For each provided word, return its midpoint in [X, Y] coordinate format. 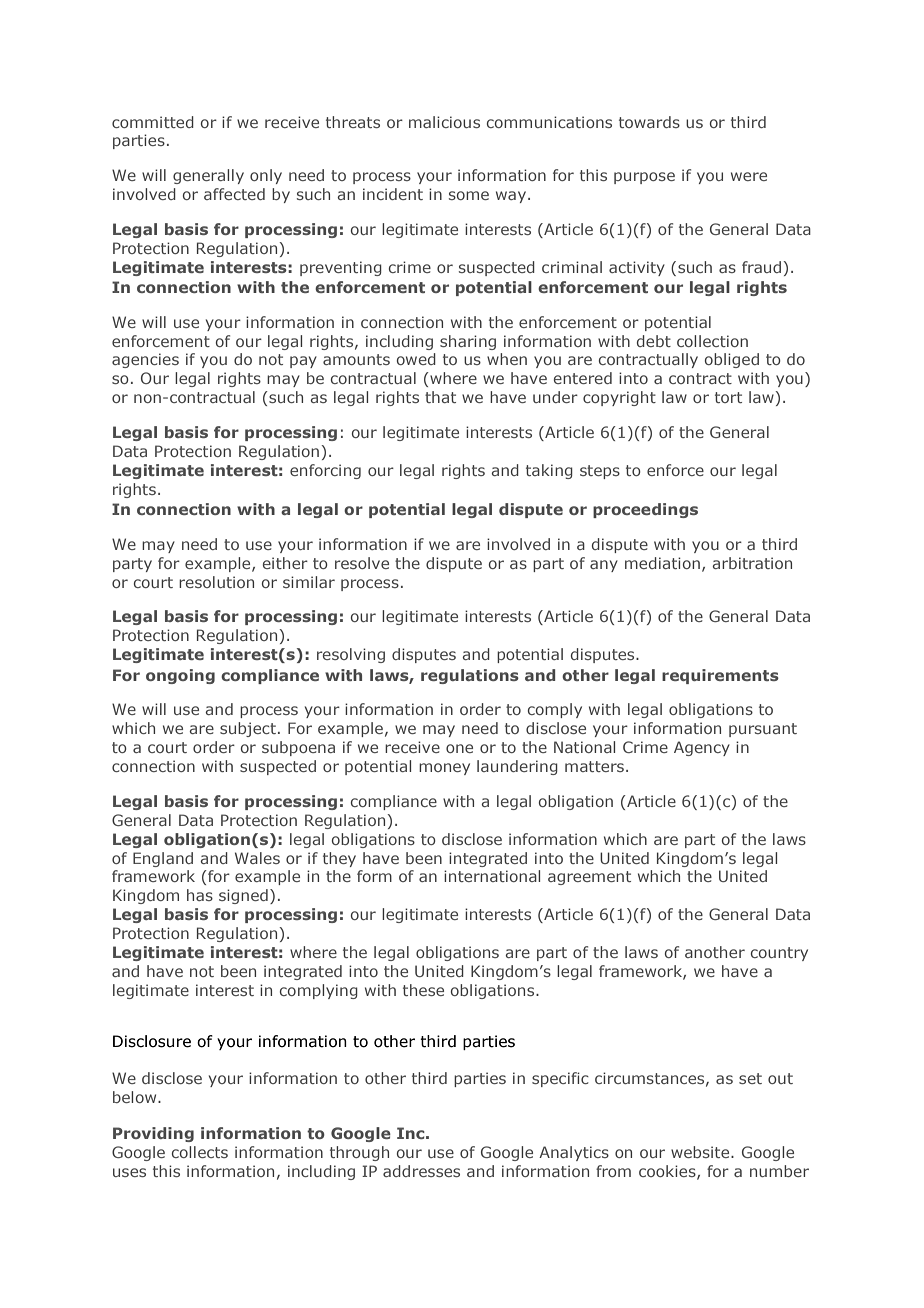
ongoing [180, 676]
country [779, 954]
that [440, 397]
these [423, 990]
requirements [720, 676]
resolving [351, 655]
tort [728, 397]
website [701, 1152]
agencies [145, 360]
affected [234, 194]
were [749, 176]
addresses [421, 1171]
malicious [444, 122]
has [200, 895]
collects [200, 1152]
